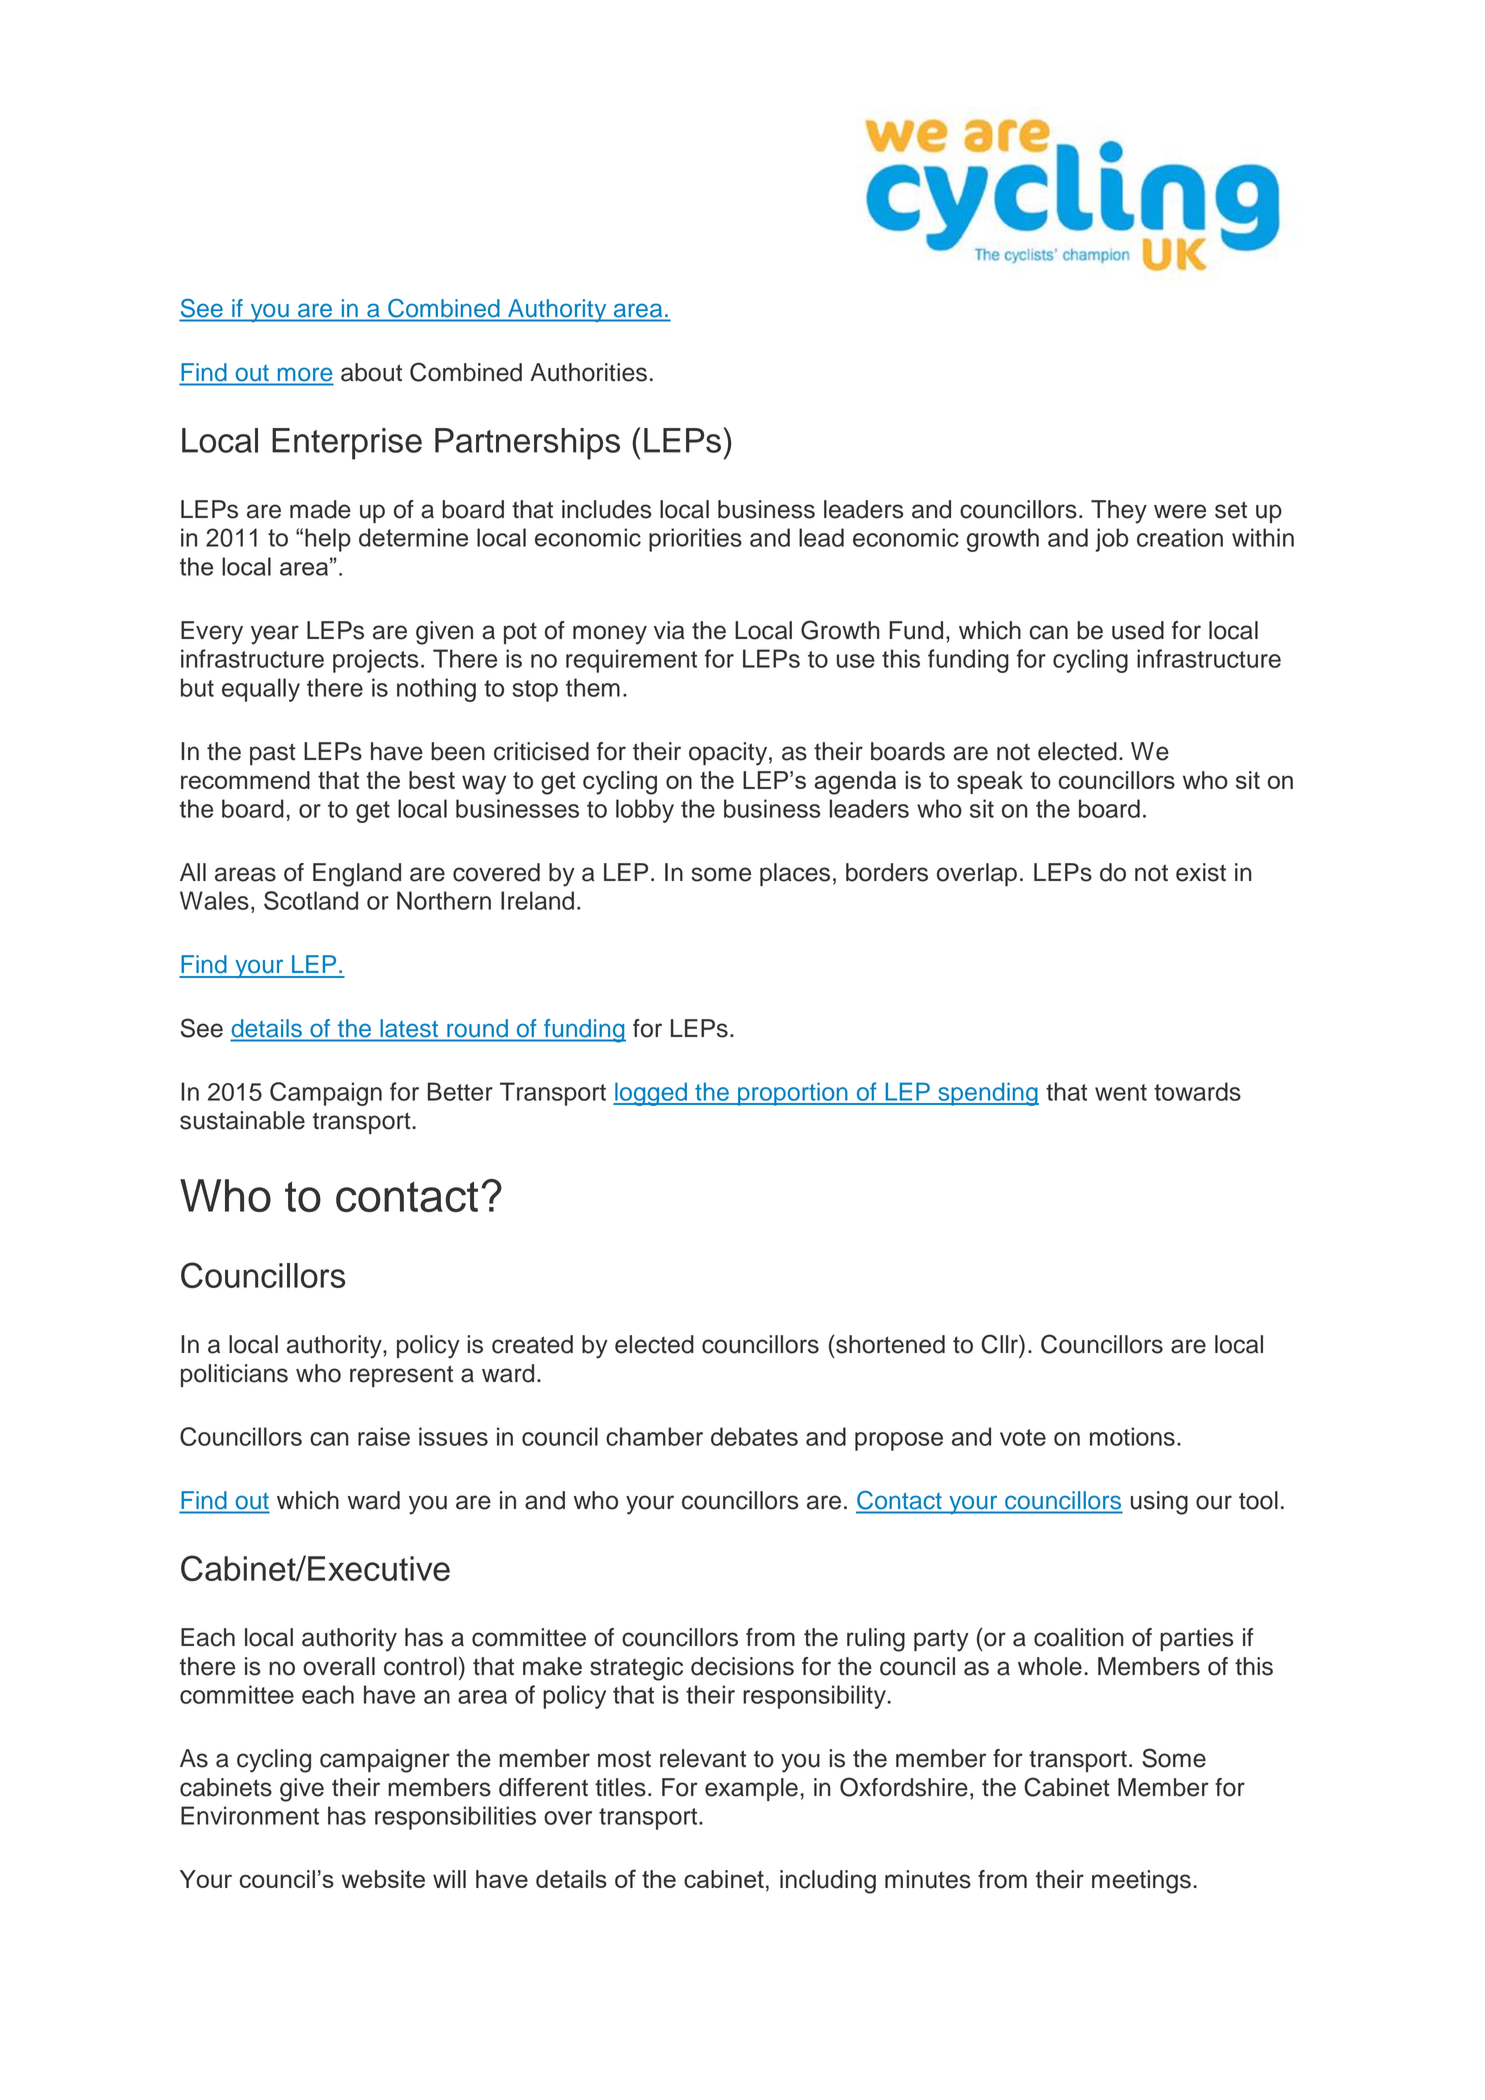 The image size is (1485, 2100). What do you see at coordinates (273, 754) in the screenshot?
I see `past` at bounding box center [273, 754].
